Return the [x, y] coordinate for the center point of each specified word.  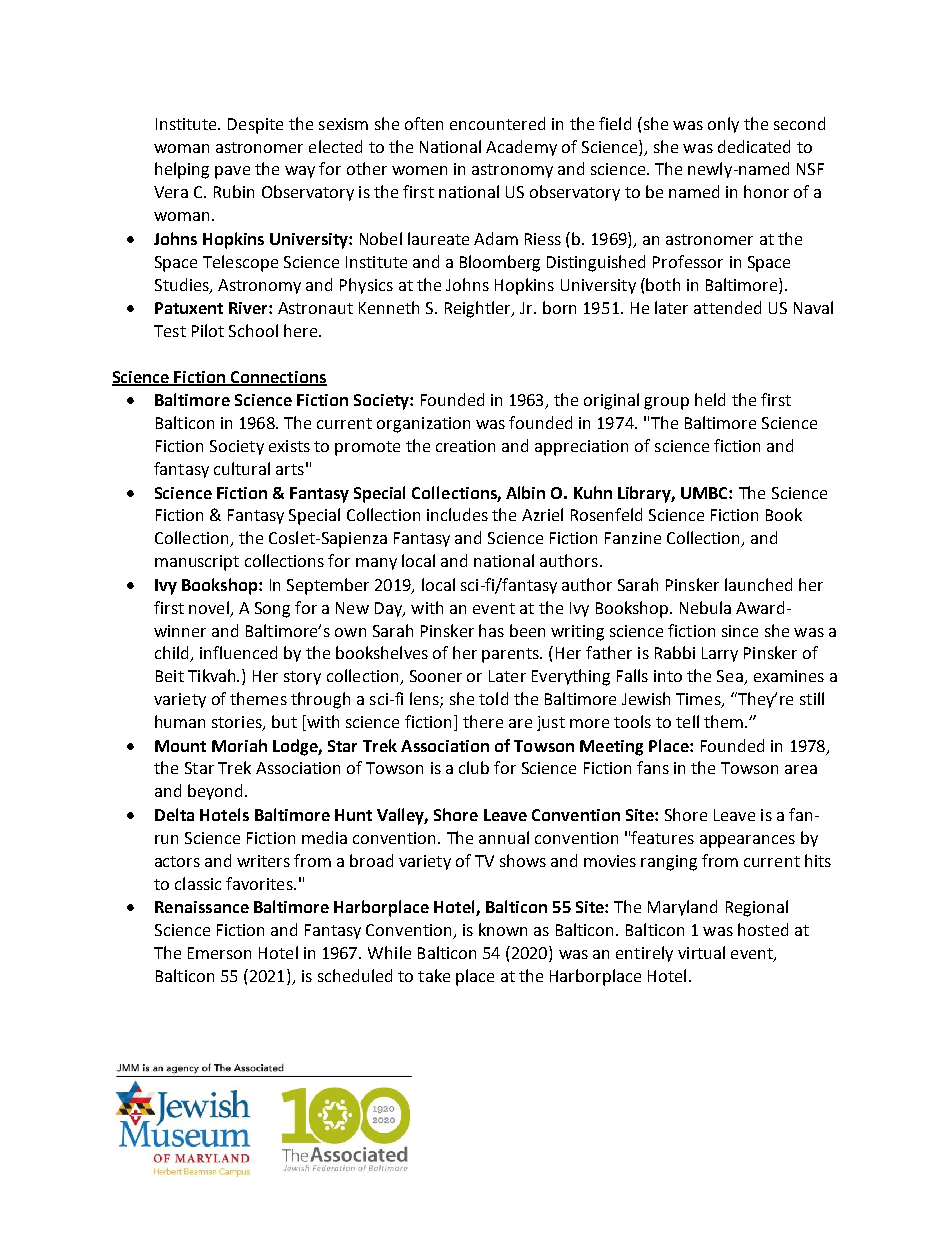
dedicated [754, 146]
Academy [521, 148]
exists [289, 446]
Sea [731, 677]
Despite [255, 126]
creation [465, 446]
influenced [238, 652]
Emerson [219, 953]
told [493, 698]
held [710, 399]
